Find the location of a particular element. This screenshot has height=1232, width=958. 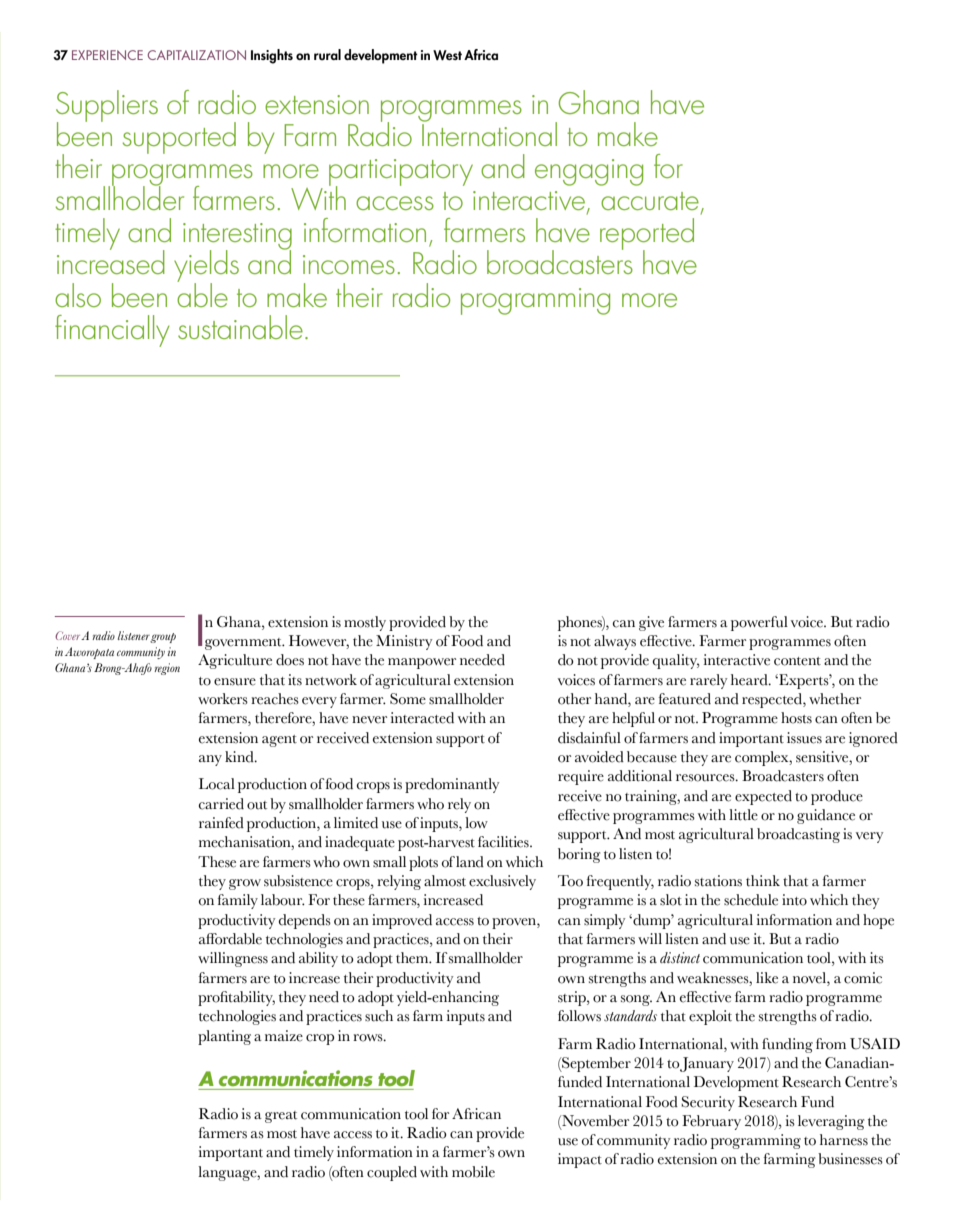

leveraging is located at coordinates (831, 1122).
